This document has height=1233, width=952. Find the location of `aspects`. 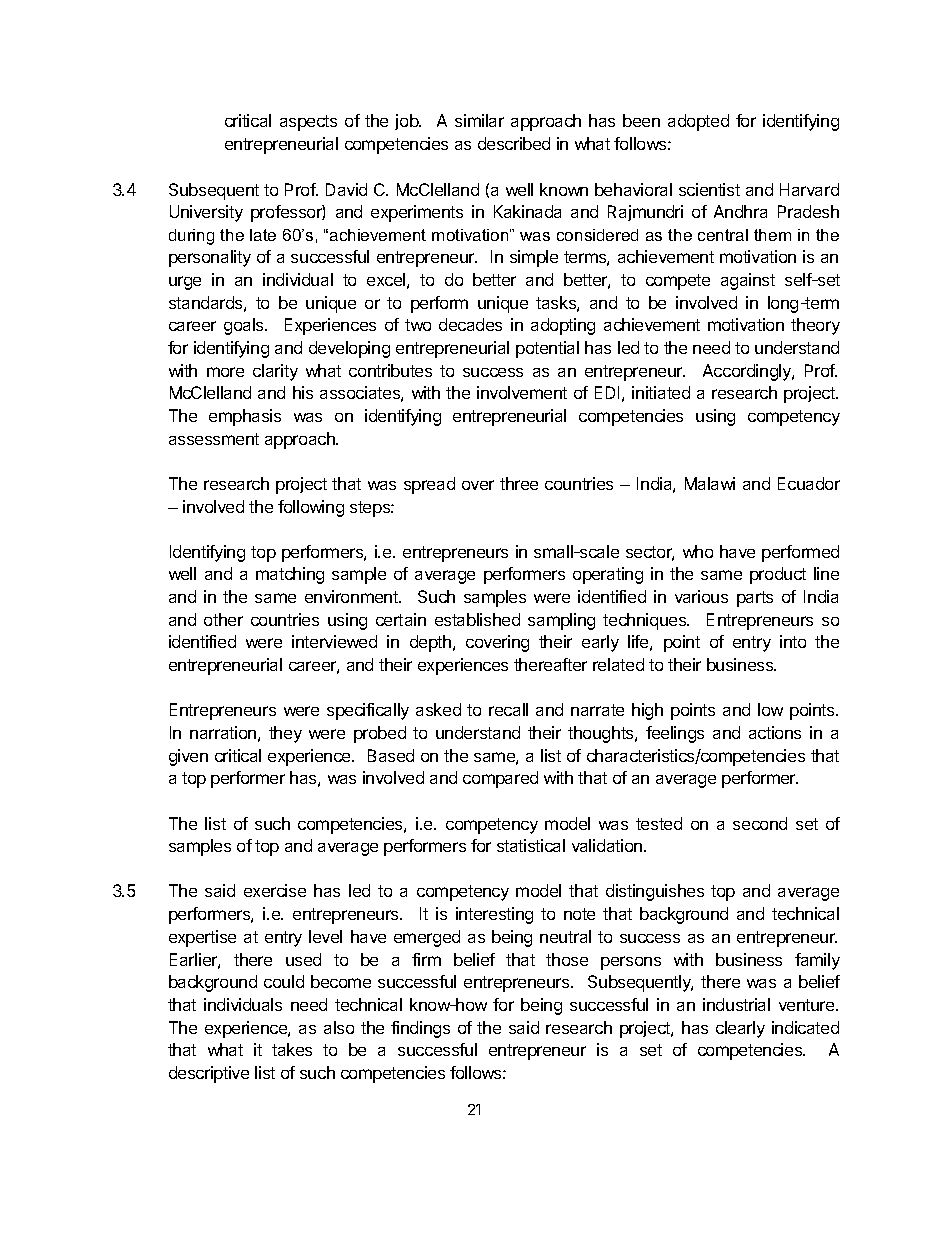

aspects is located at coordinates (308, 123).
